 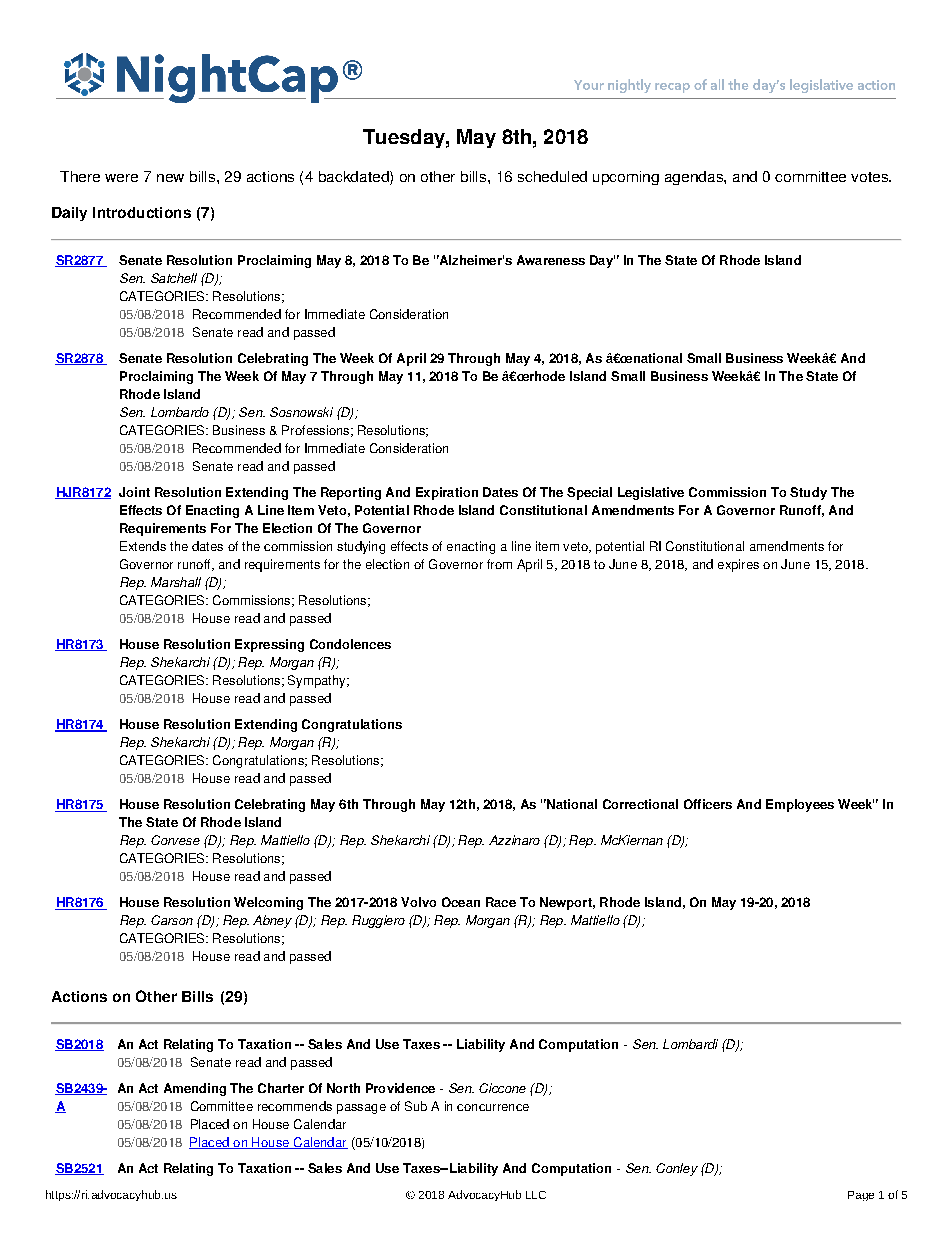 What do you see at coordinates (143, 546) in the document?
I see `Extends` at bounding box center [143, 546].
